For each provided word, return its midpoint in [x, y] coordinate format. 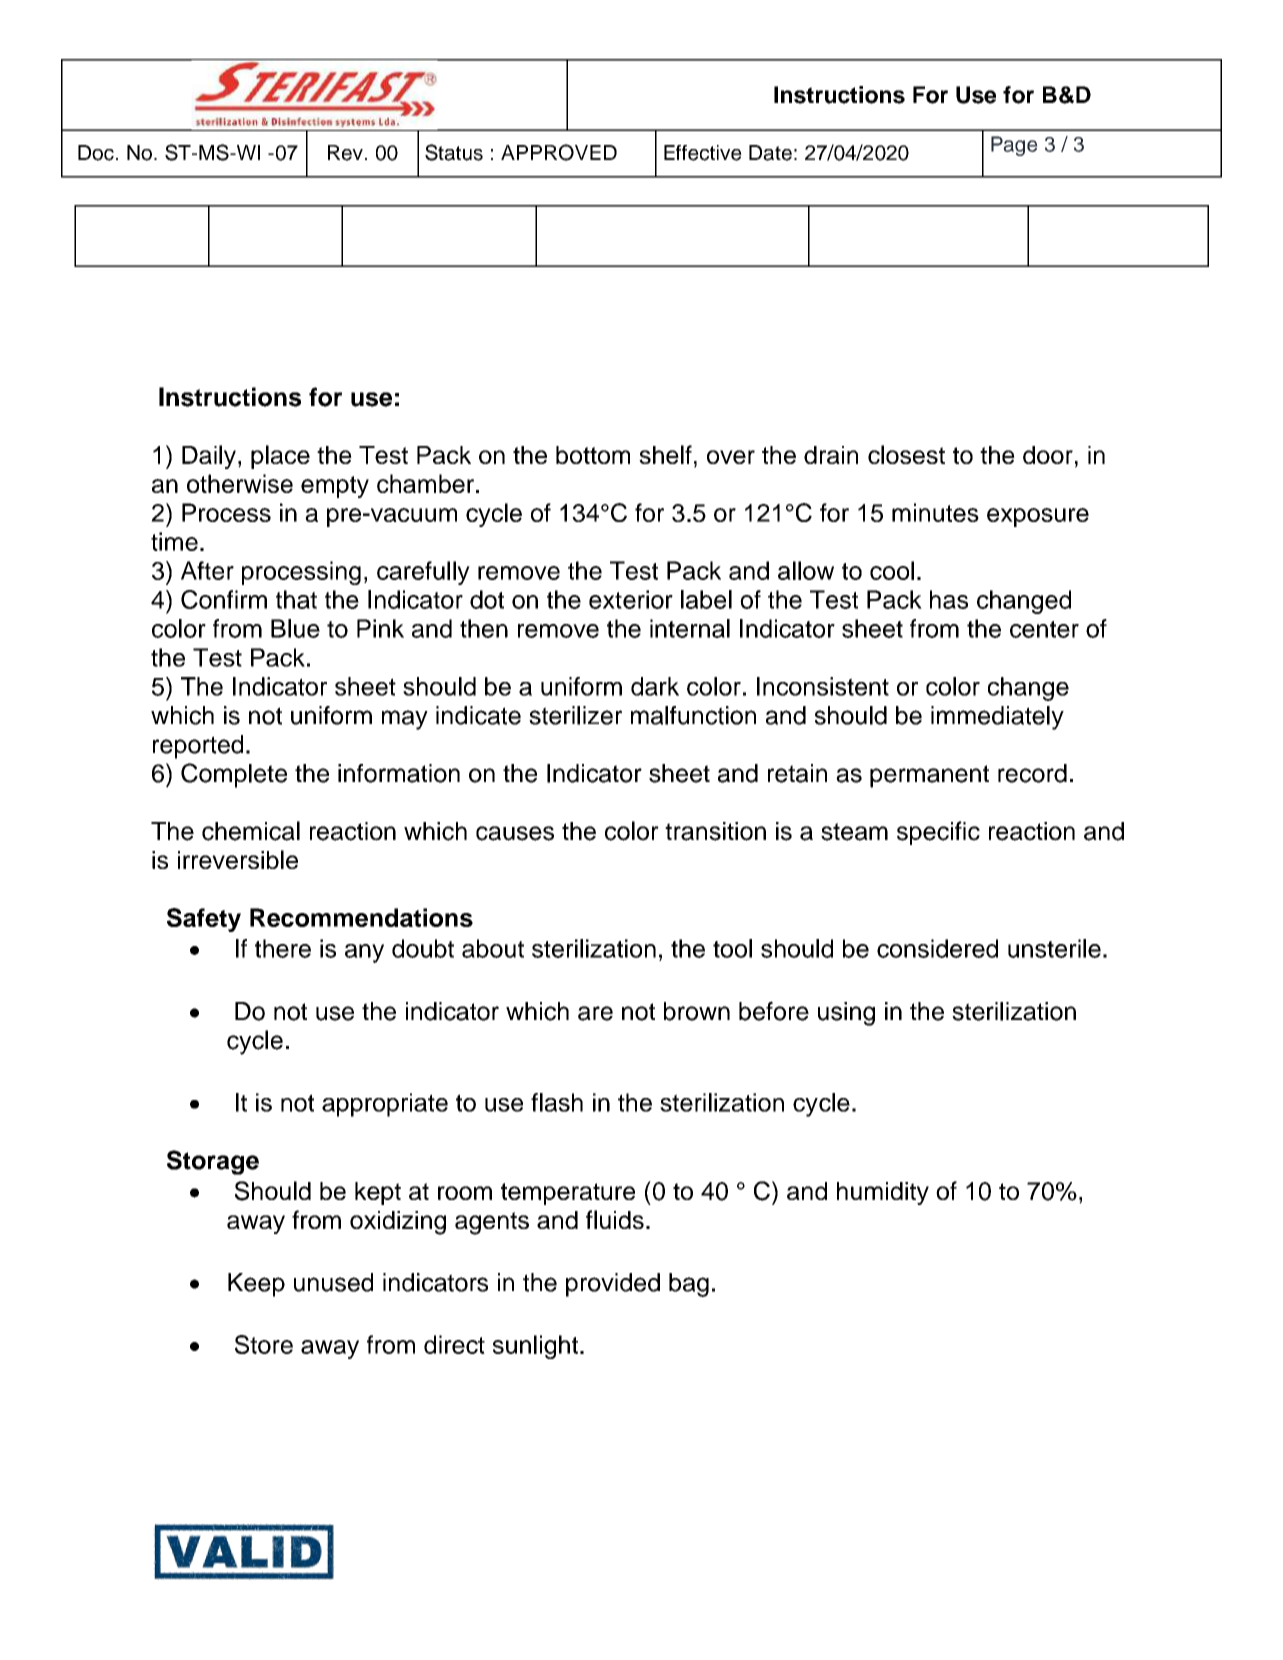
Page [1014, 146]
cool [892, 570]
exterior [631, 599]
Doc [96, 153]
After [207, 570]
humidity [883, 1193]
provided [613, 1285]
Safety [204, 920]
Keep [256, 1285]
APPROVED [559, 152]
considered [937, 948]
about [493, 948]
